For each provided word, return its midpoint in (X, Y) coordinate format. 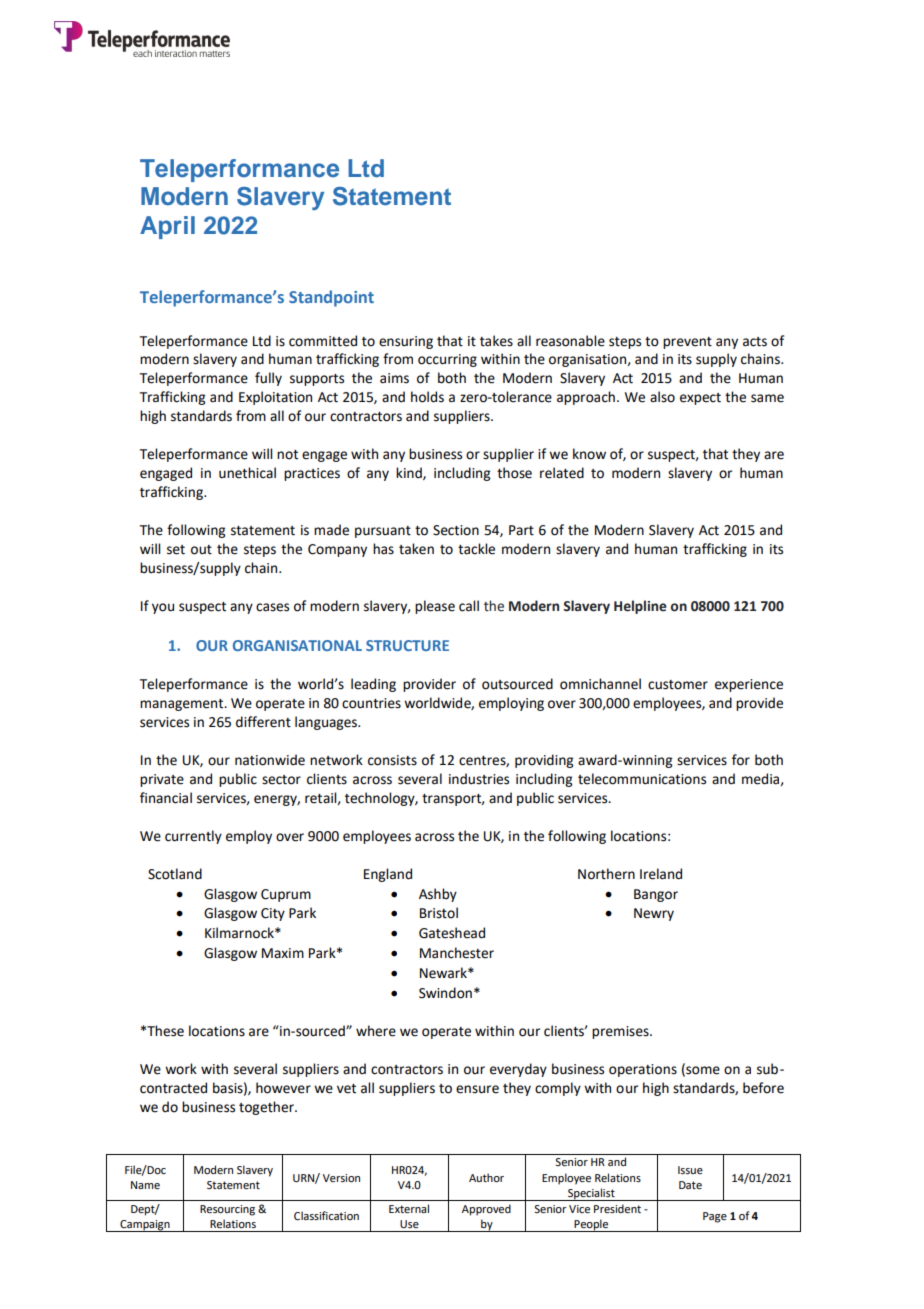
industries (479, 779)
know (589, 454)
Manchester (457, 953)
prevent (687, 343)
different (263, 722)
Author (486, 1177)
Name (145, 1185)
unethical (247, 473)
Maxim (283, 953)
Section (456, 530)
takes (496, 341)
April (167, 227)
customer (678, 685)
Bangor (656, 895)
